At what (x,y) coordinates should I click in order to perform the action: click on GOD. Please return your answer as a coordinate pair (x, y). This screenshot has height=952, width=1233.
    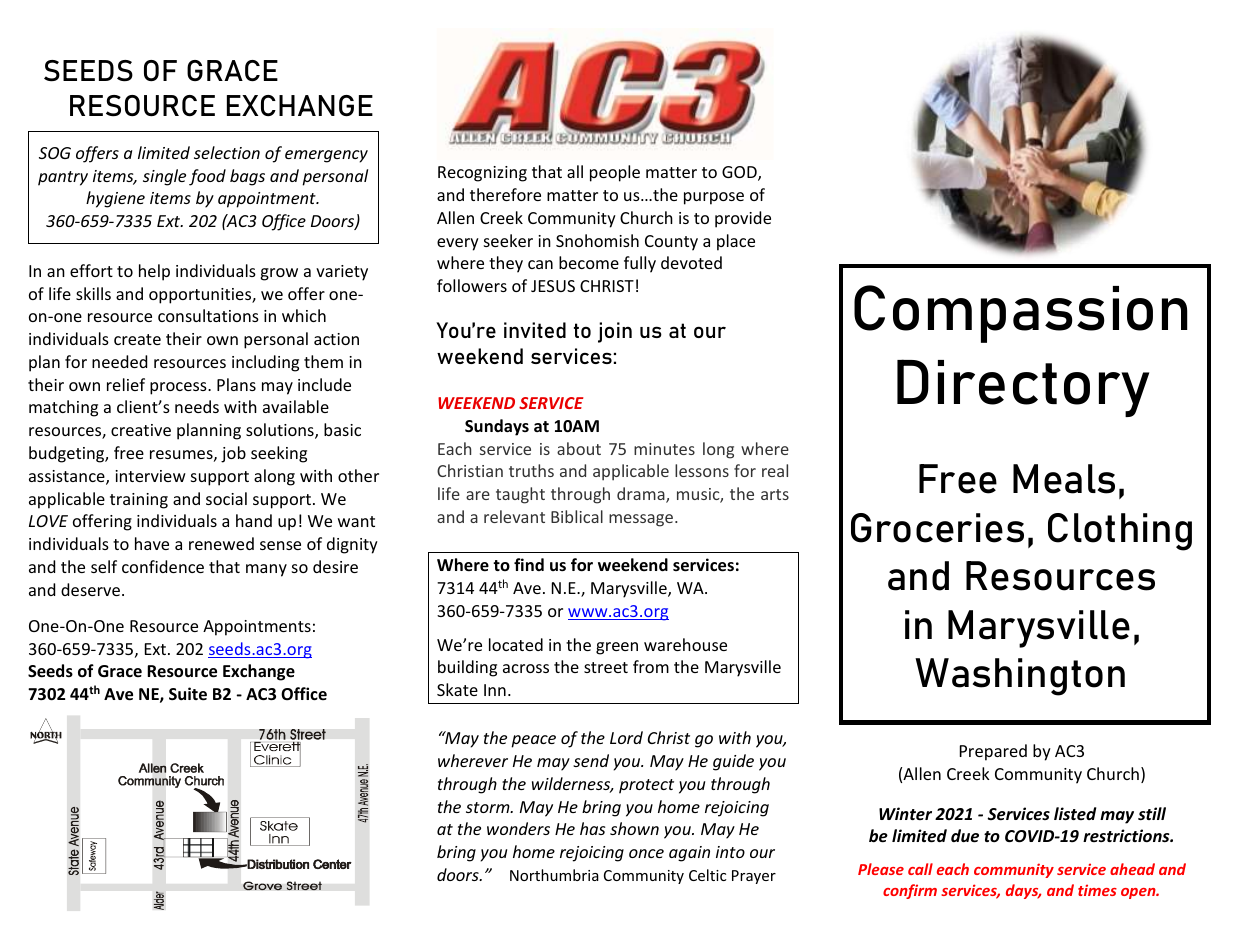
    Looking at the image, I should click on (740, 173).
